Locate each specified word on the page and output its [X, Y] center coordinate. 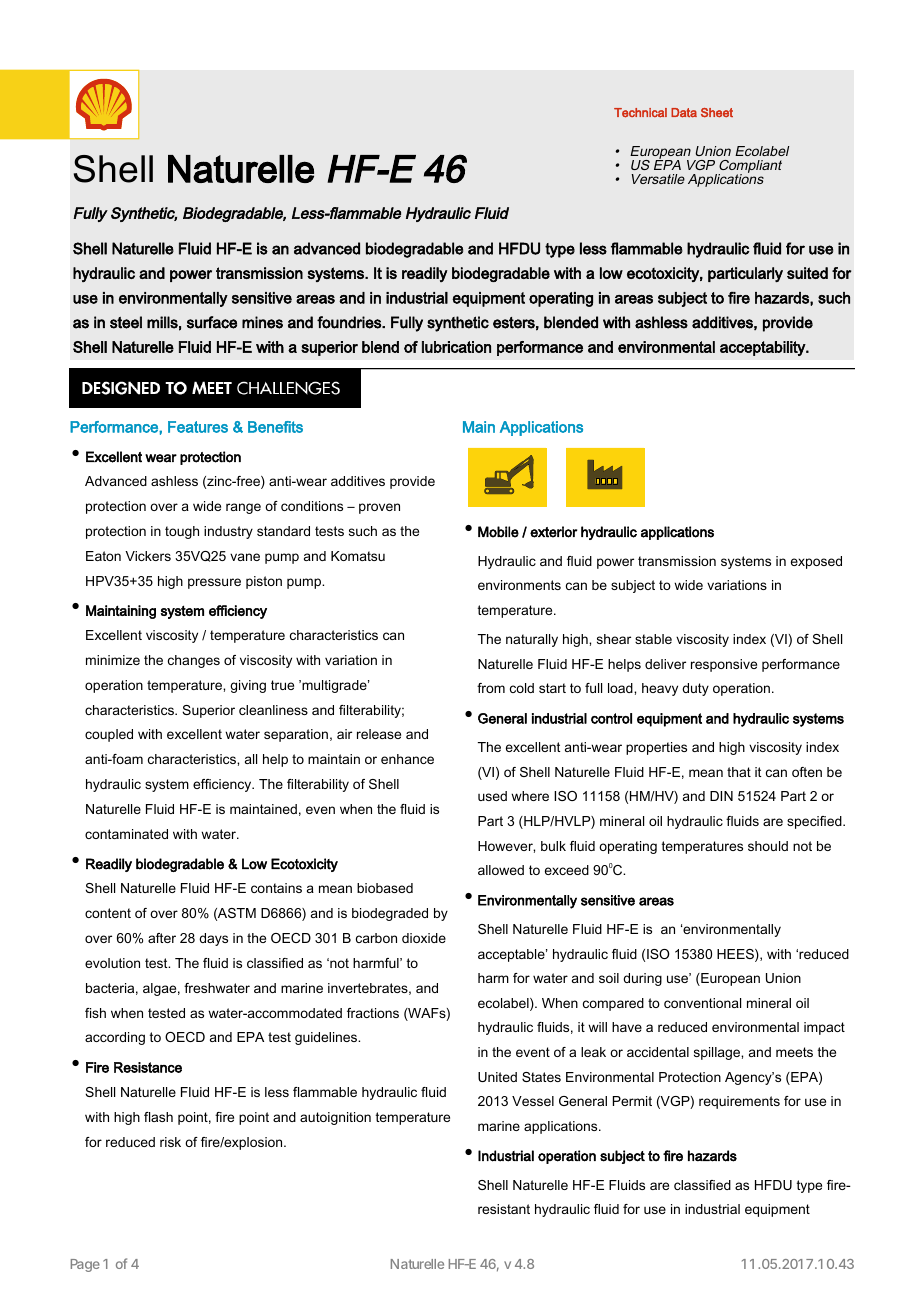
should [768, 846]
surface [212, 322]
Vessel [533, 1101]
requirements [739, 1102]
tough [182, 532]
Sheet [717, 113]
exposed [816, 562]
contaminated [126, 834]
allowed [501, 870]
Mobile [498, 532]
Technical [640, 113]
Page [85, 1265]
